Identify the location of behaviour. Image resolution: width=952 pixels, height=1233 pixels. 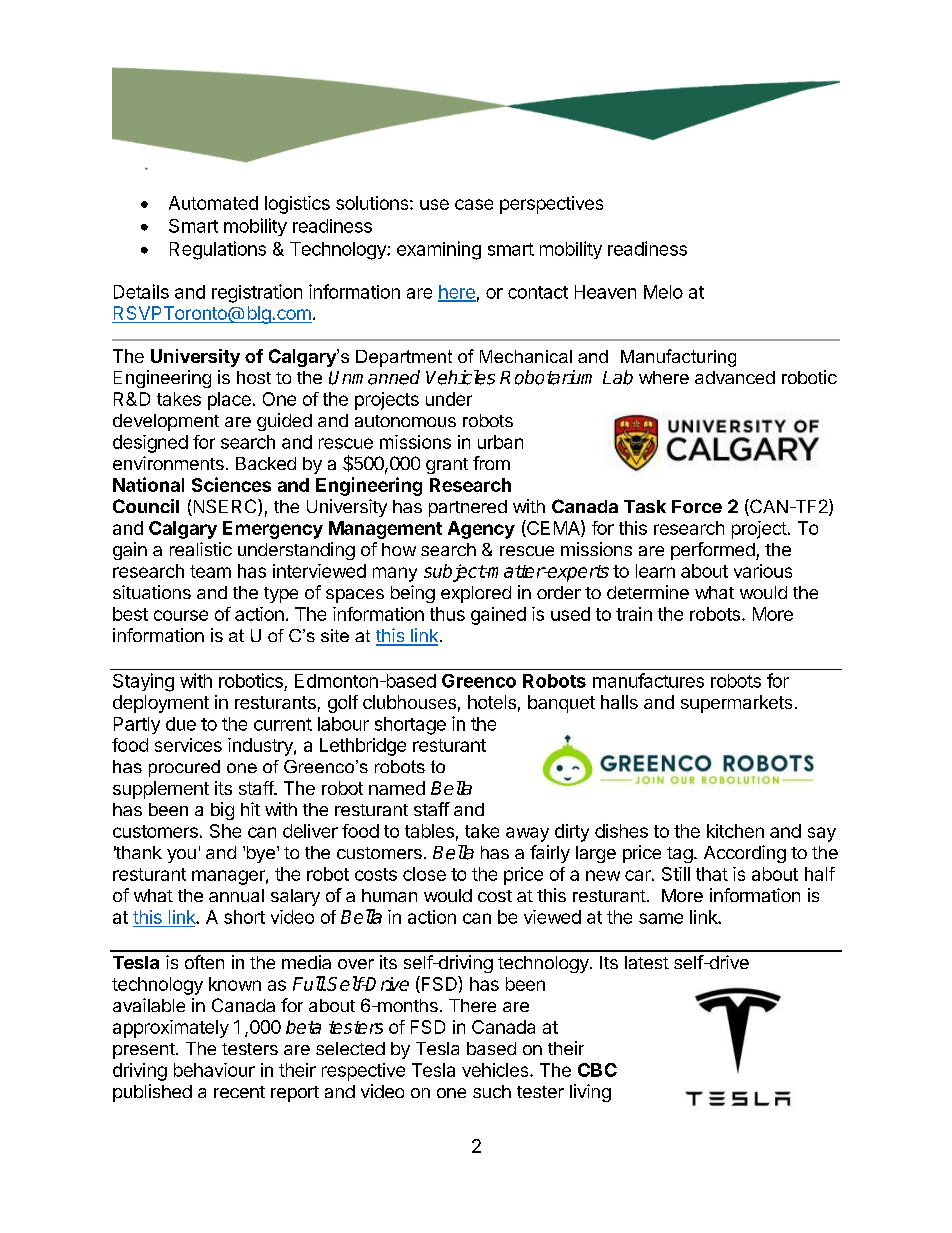
(214, 1070).
